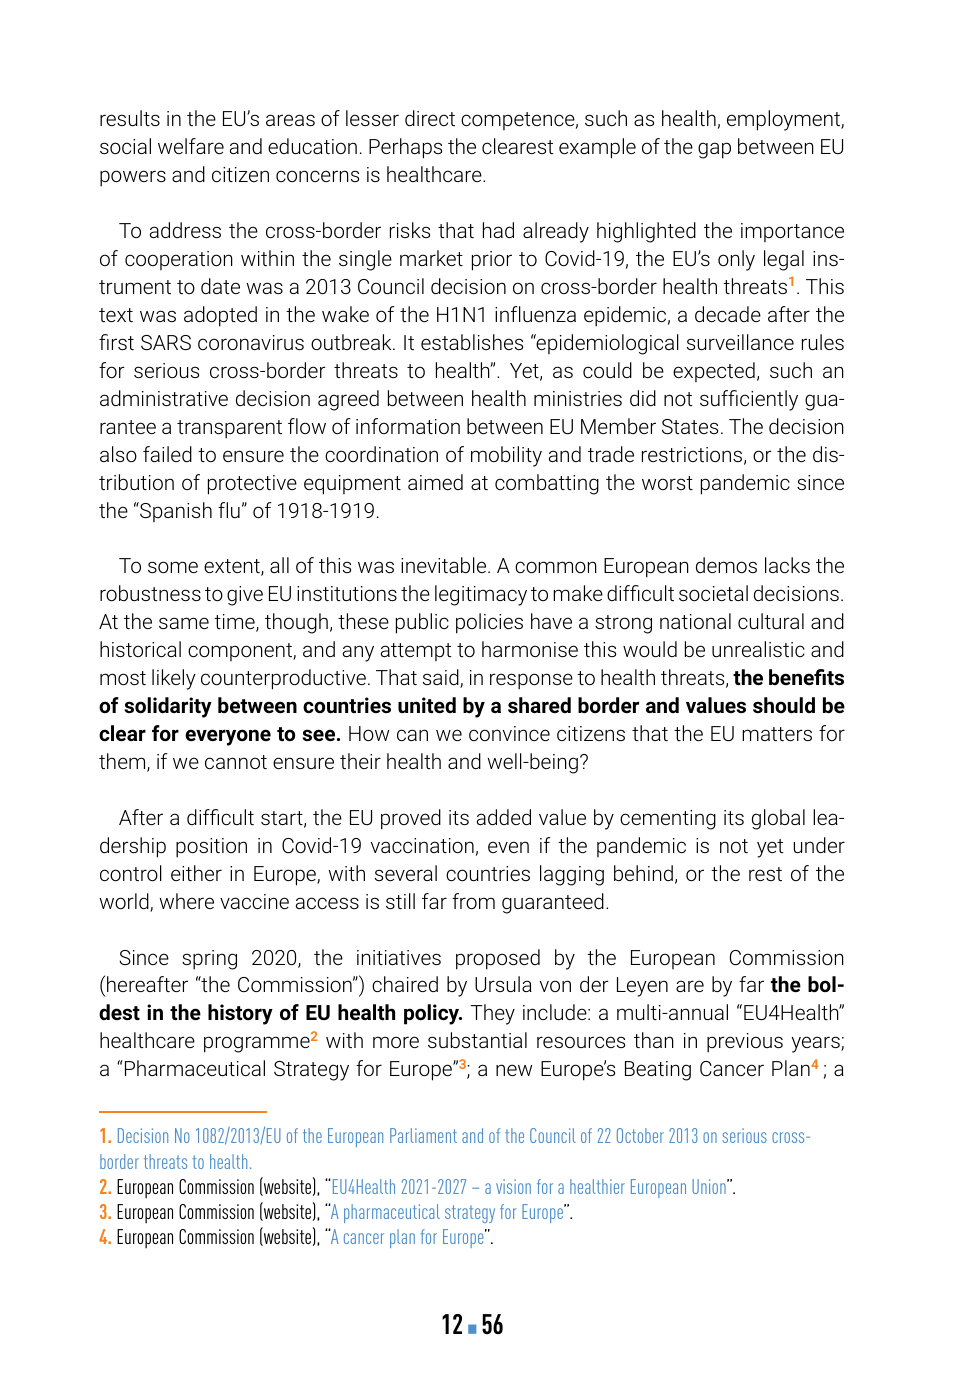  Describe the element at coordinates (408, 426) in the screenshot. I see `information` at that location.
